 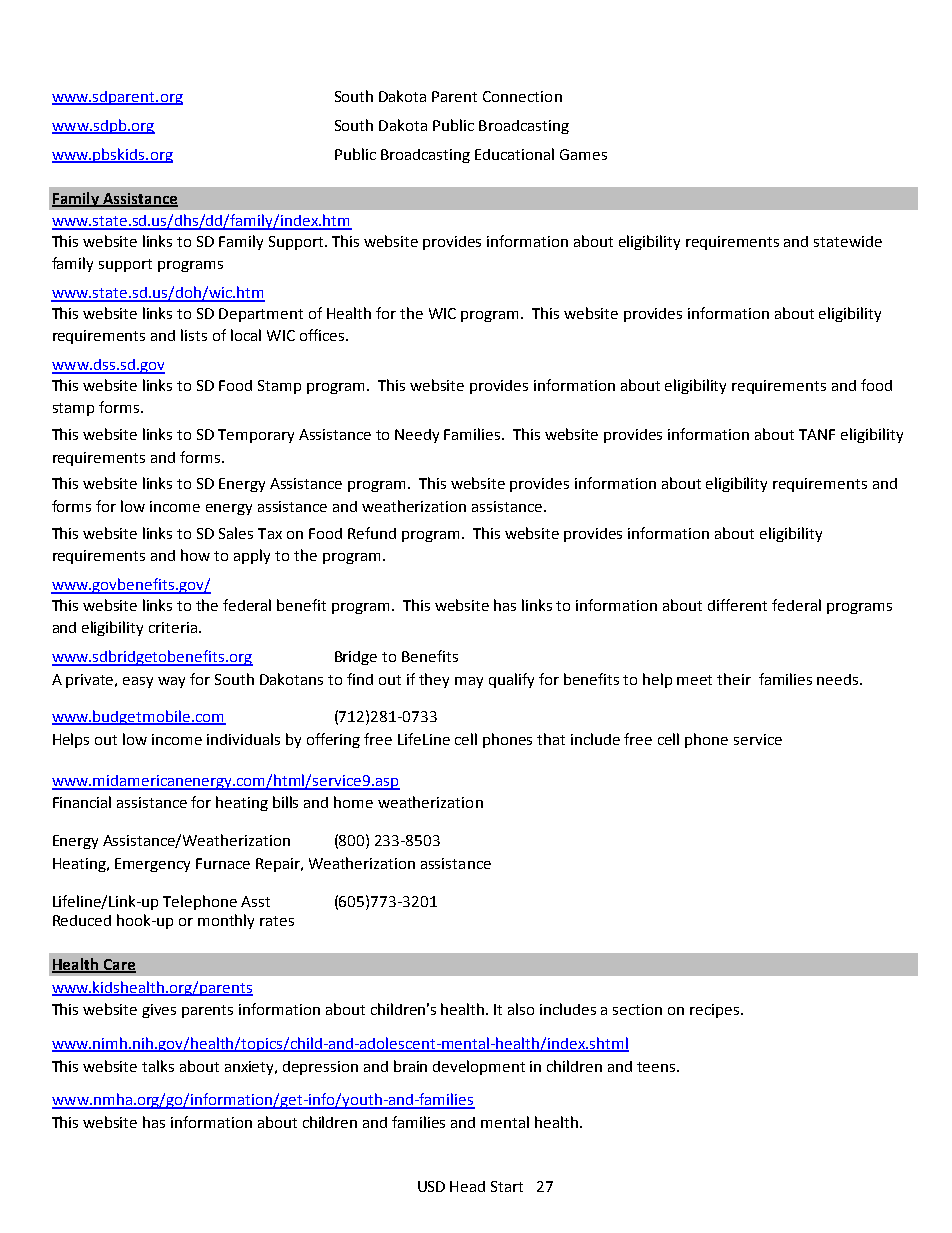 I want to click on Department, so click(x=261, y=315).
